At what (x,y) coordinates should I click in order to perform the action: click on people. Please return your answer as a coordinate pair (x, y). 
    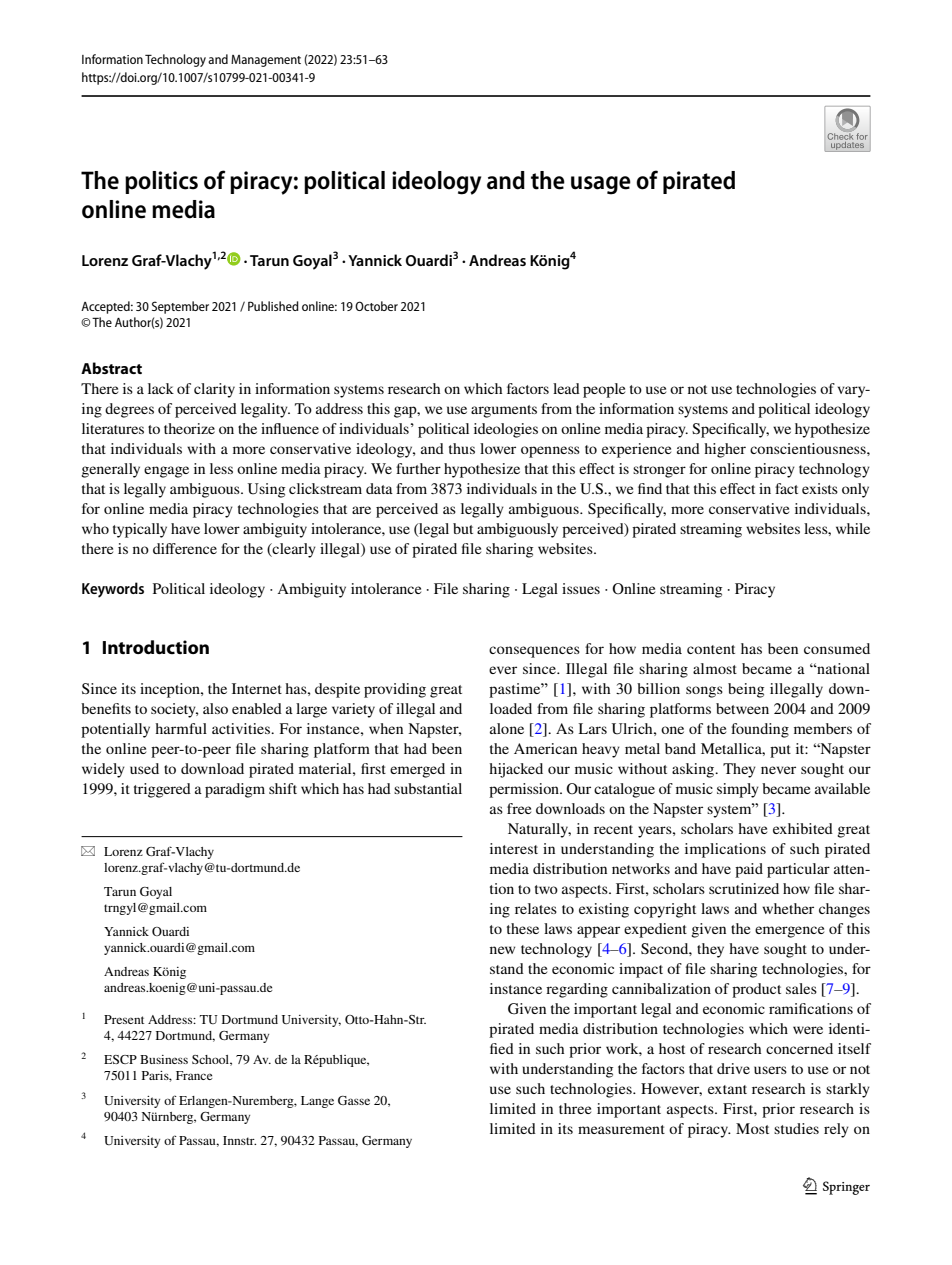
    Looking at the image, I should click on (604, 390).
